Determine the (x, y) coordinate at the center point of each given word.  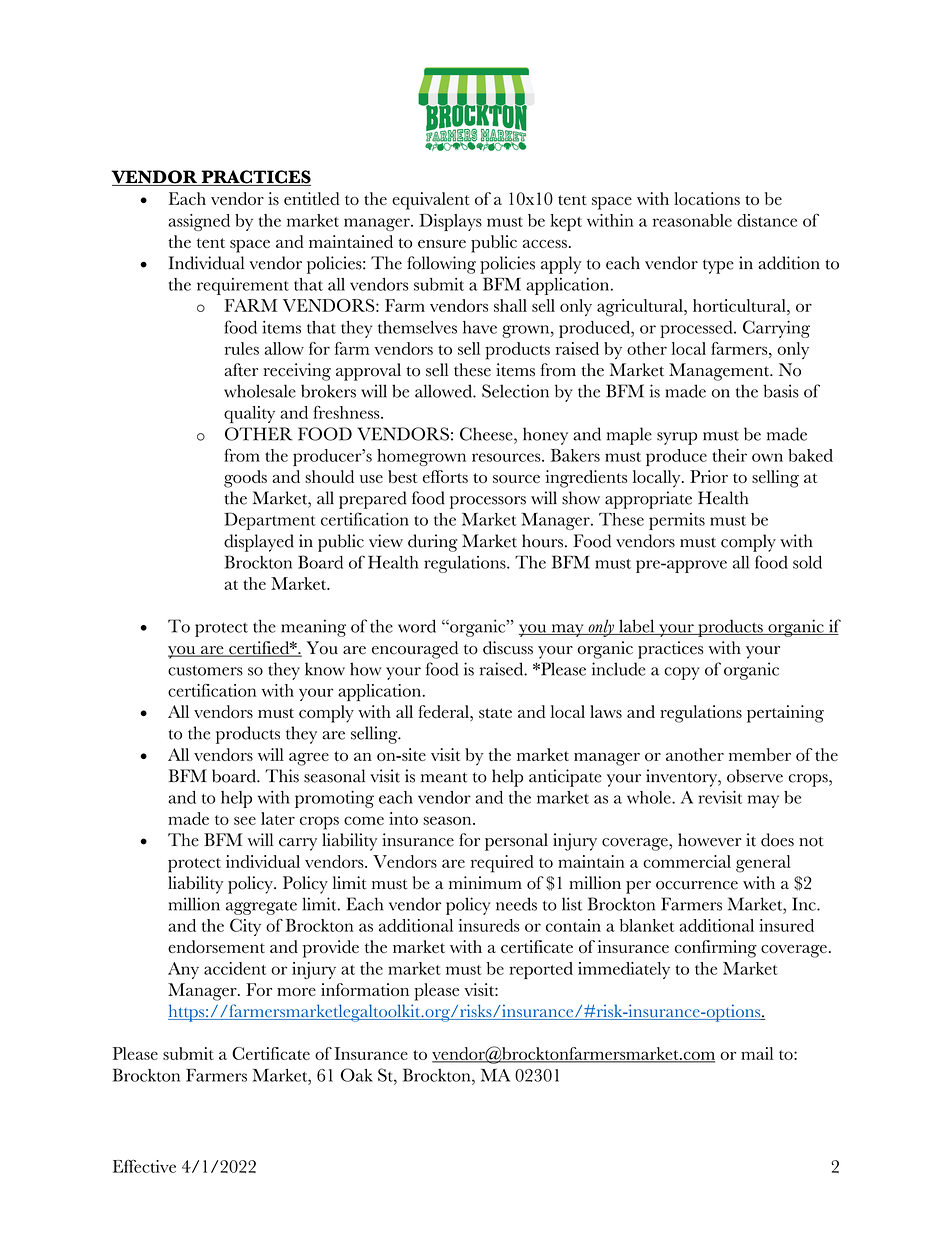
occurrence (697, 885)
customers (205, 670)
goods (245, 479)
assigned (199, 222)
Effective (144, 1166)
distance (767, 220)
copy (682, 673)
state (495, 713)
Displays (450, 222)
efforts (445, 476)
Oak (357, 1075)
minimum (485, 883)
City (245, 927)
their (729, 455)
